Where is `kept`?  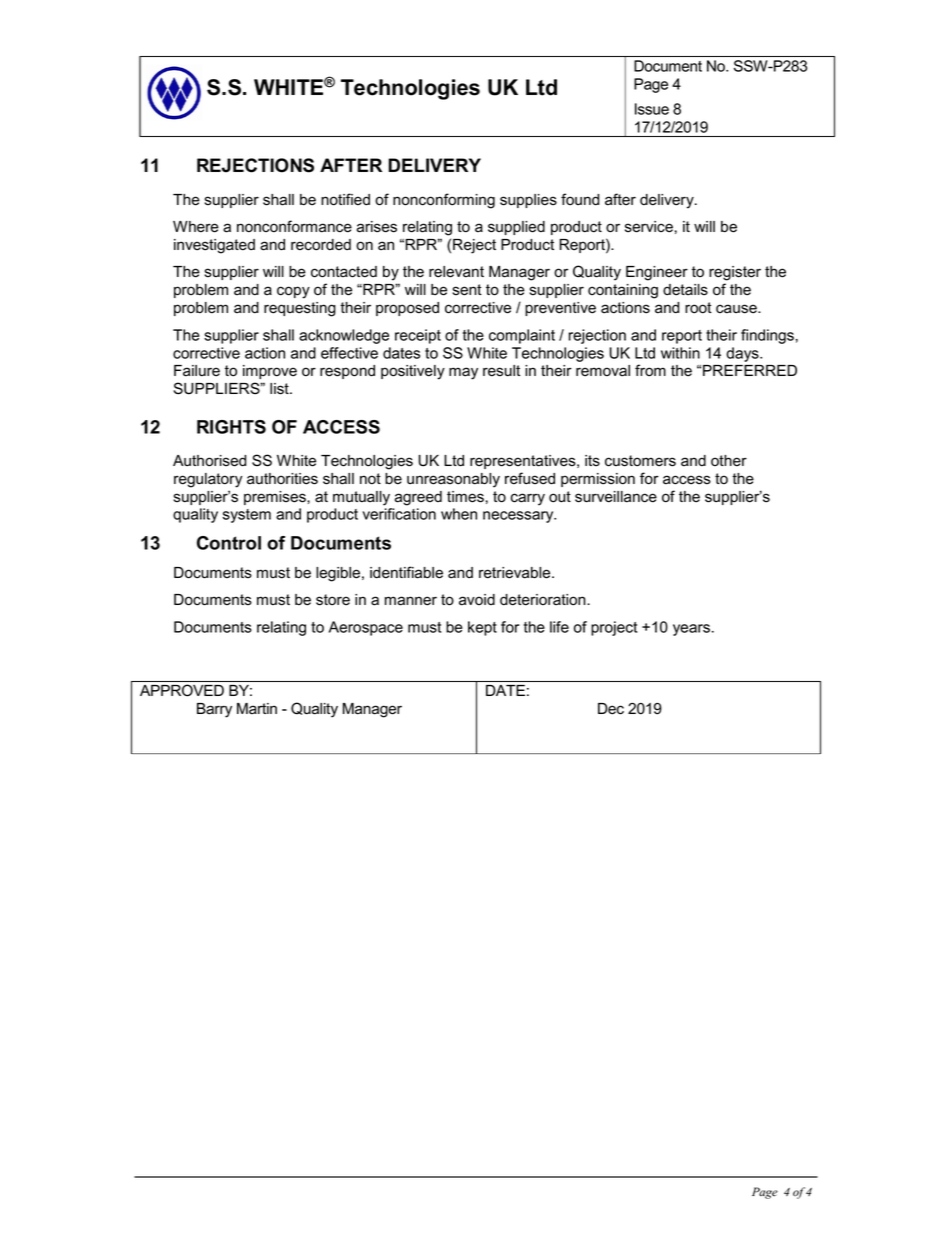 kept is located at coordinates (482, 628).
